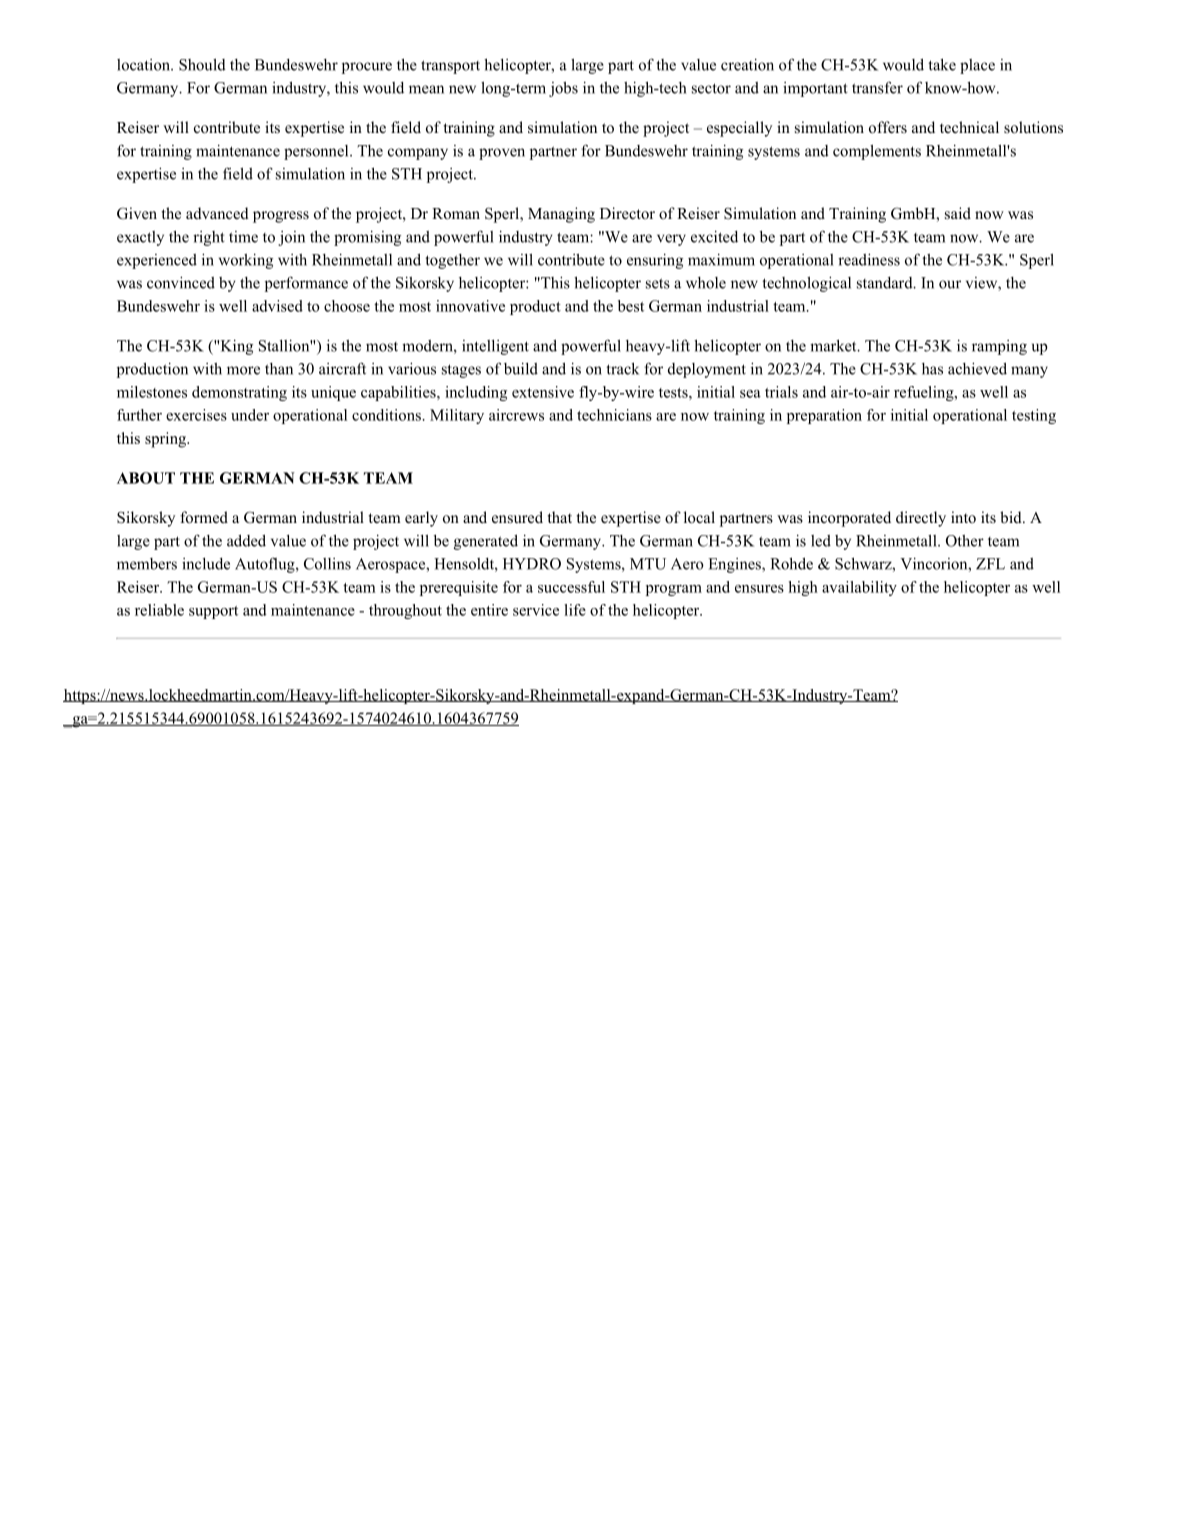  What do you see at coordinates (877, 87) in the image?
I see `transfer` at bounding box center [877, 87].
